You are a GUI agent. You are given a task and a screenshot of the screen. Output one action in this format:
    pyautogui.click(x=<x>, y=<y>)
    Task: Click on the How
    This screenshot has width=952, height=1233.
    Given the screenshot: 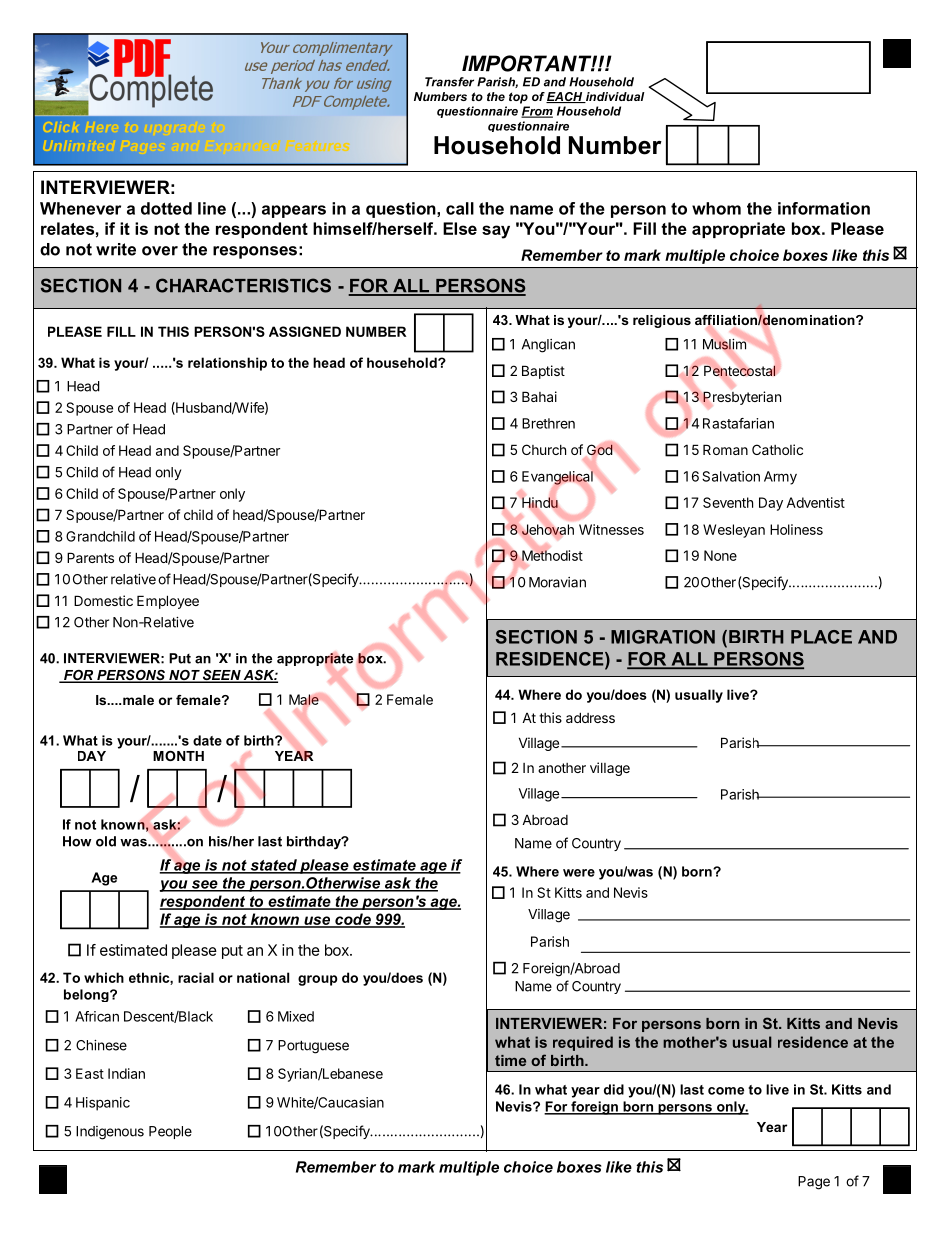 What is the action you would take?
    pyautogui.click(x=77, y=841)
